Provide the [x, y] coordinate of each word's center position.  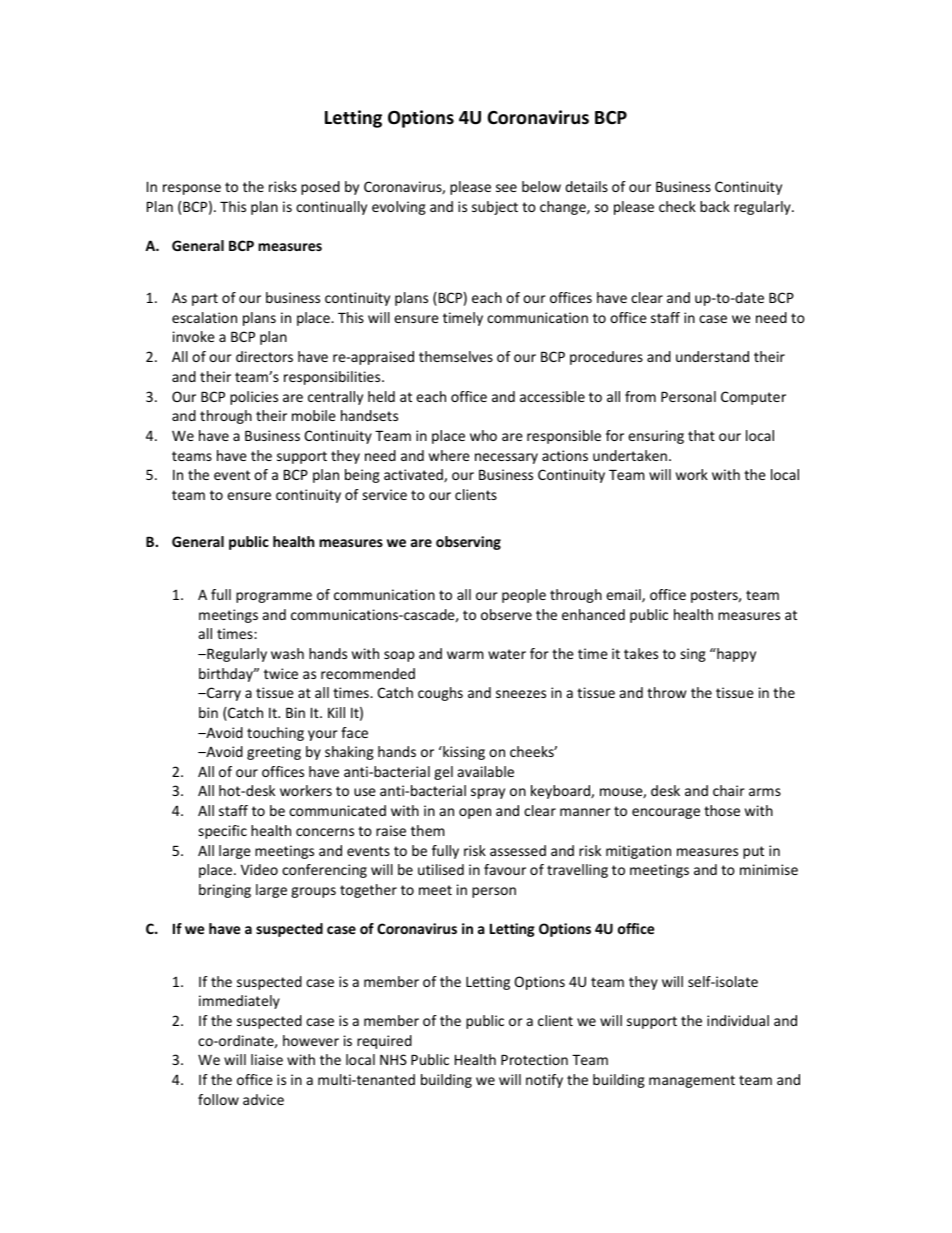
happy [735, 655]
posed [320, 188]
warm [465, 655]
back [715, 206]
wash [287, 653]
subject [495, 208]
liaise [267, 1059]
